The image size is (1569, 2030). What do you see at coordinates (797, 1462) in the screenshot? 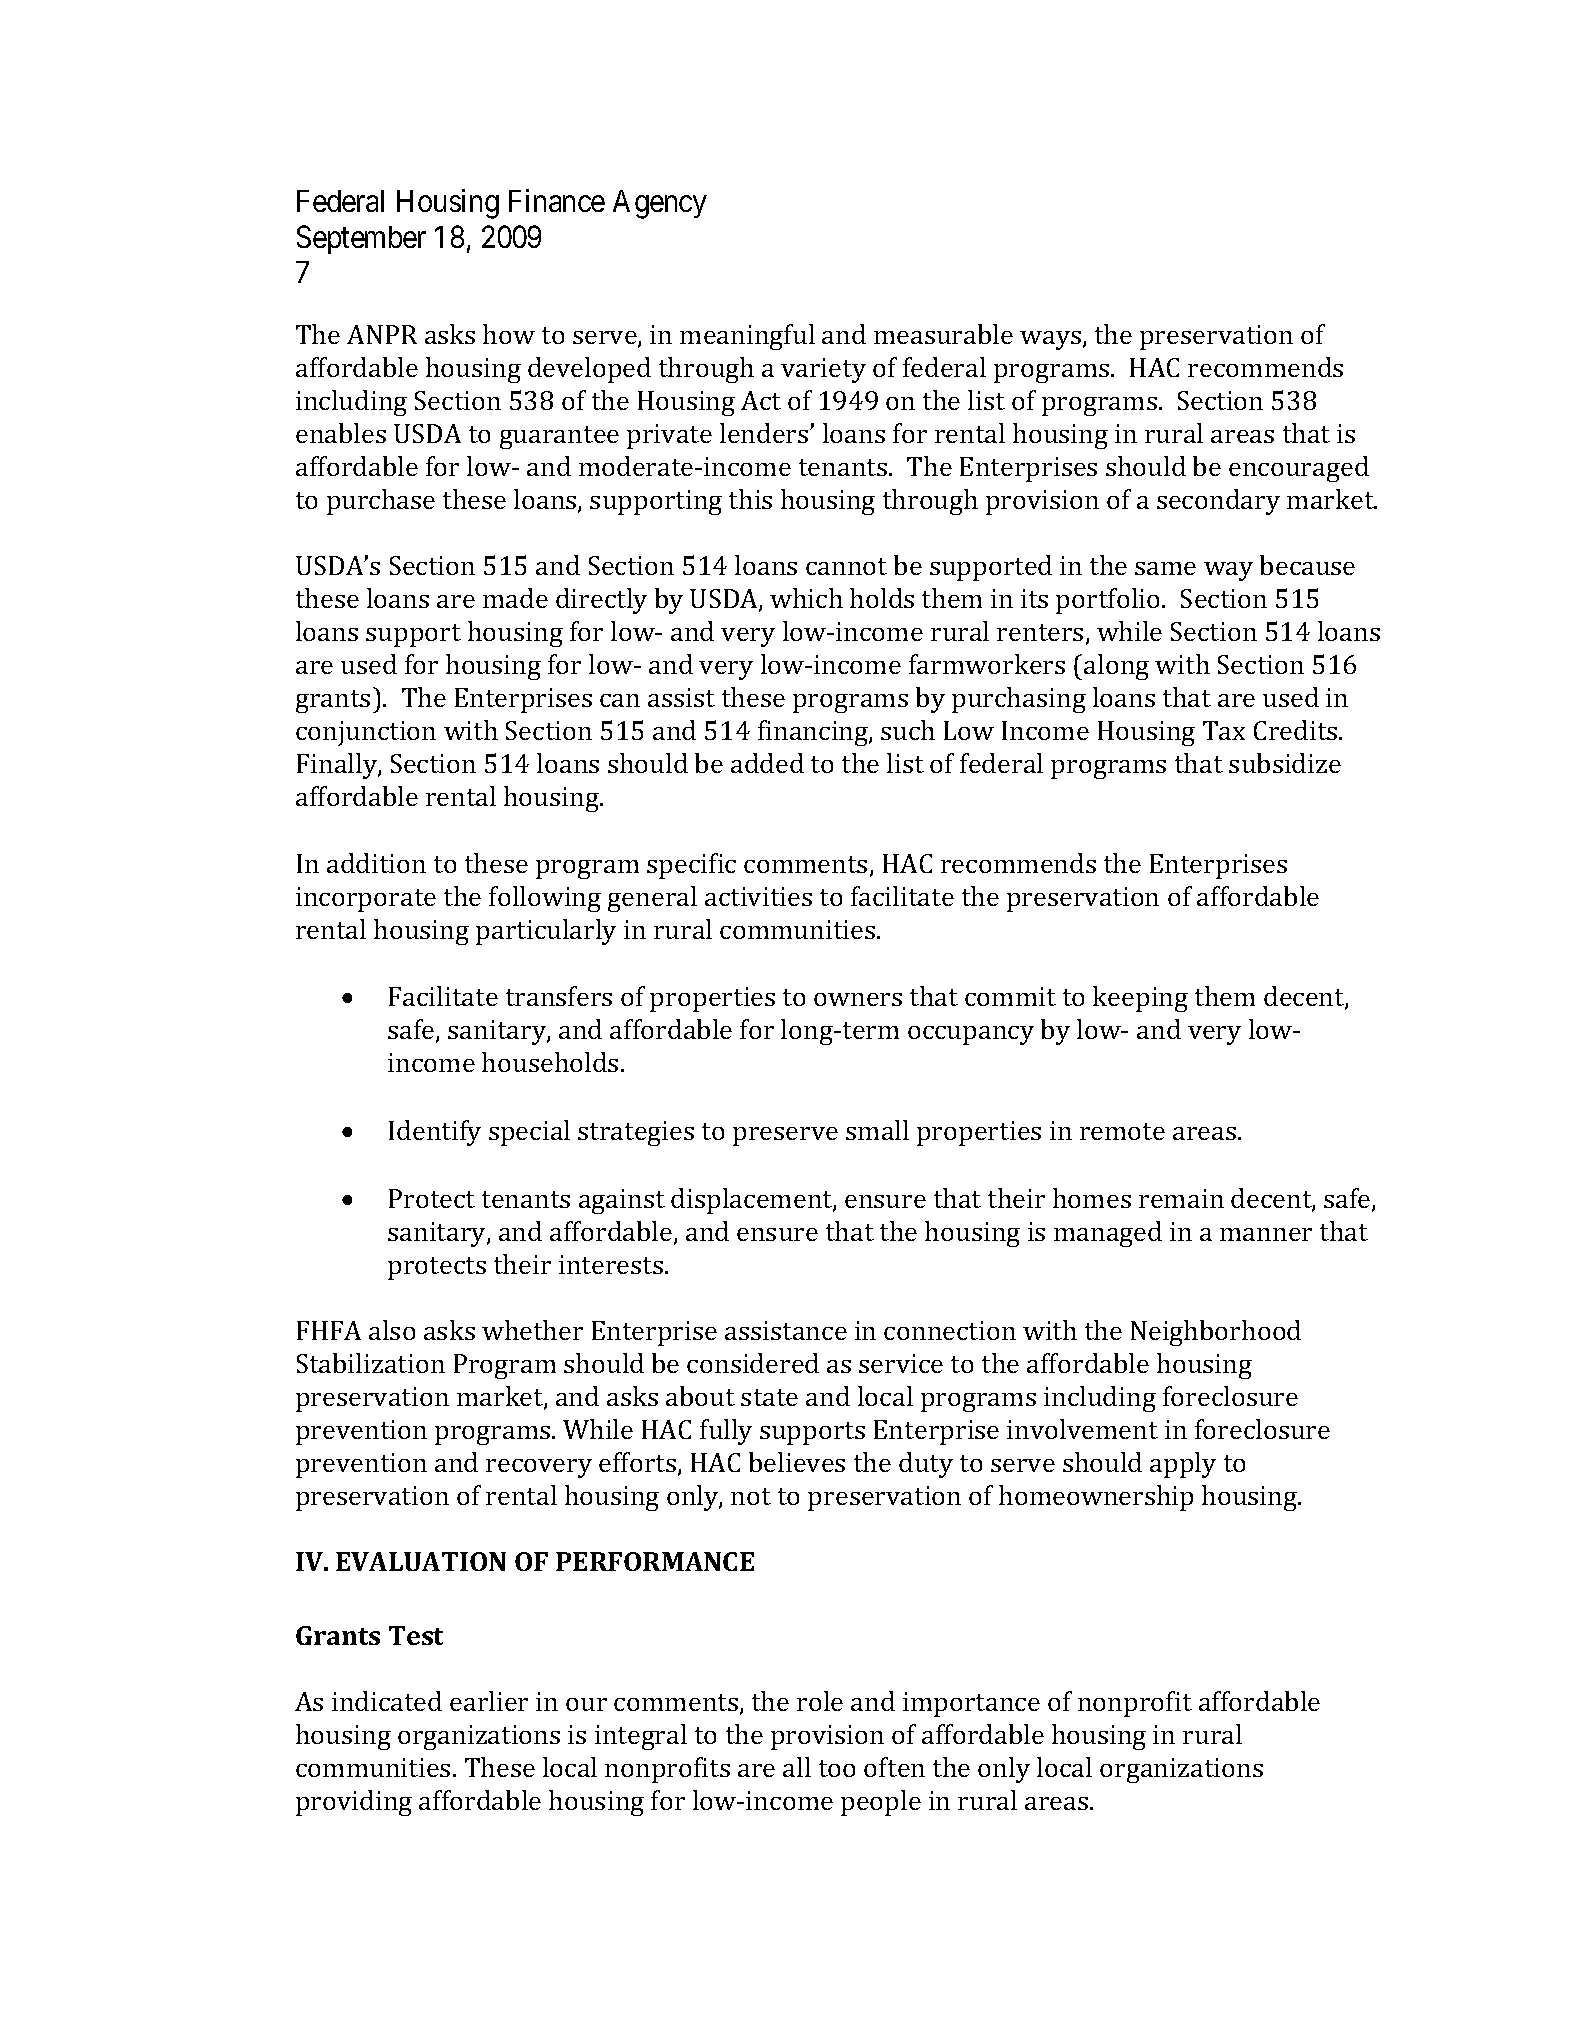
I see `believes` at bounding box center [797, 1462].
